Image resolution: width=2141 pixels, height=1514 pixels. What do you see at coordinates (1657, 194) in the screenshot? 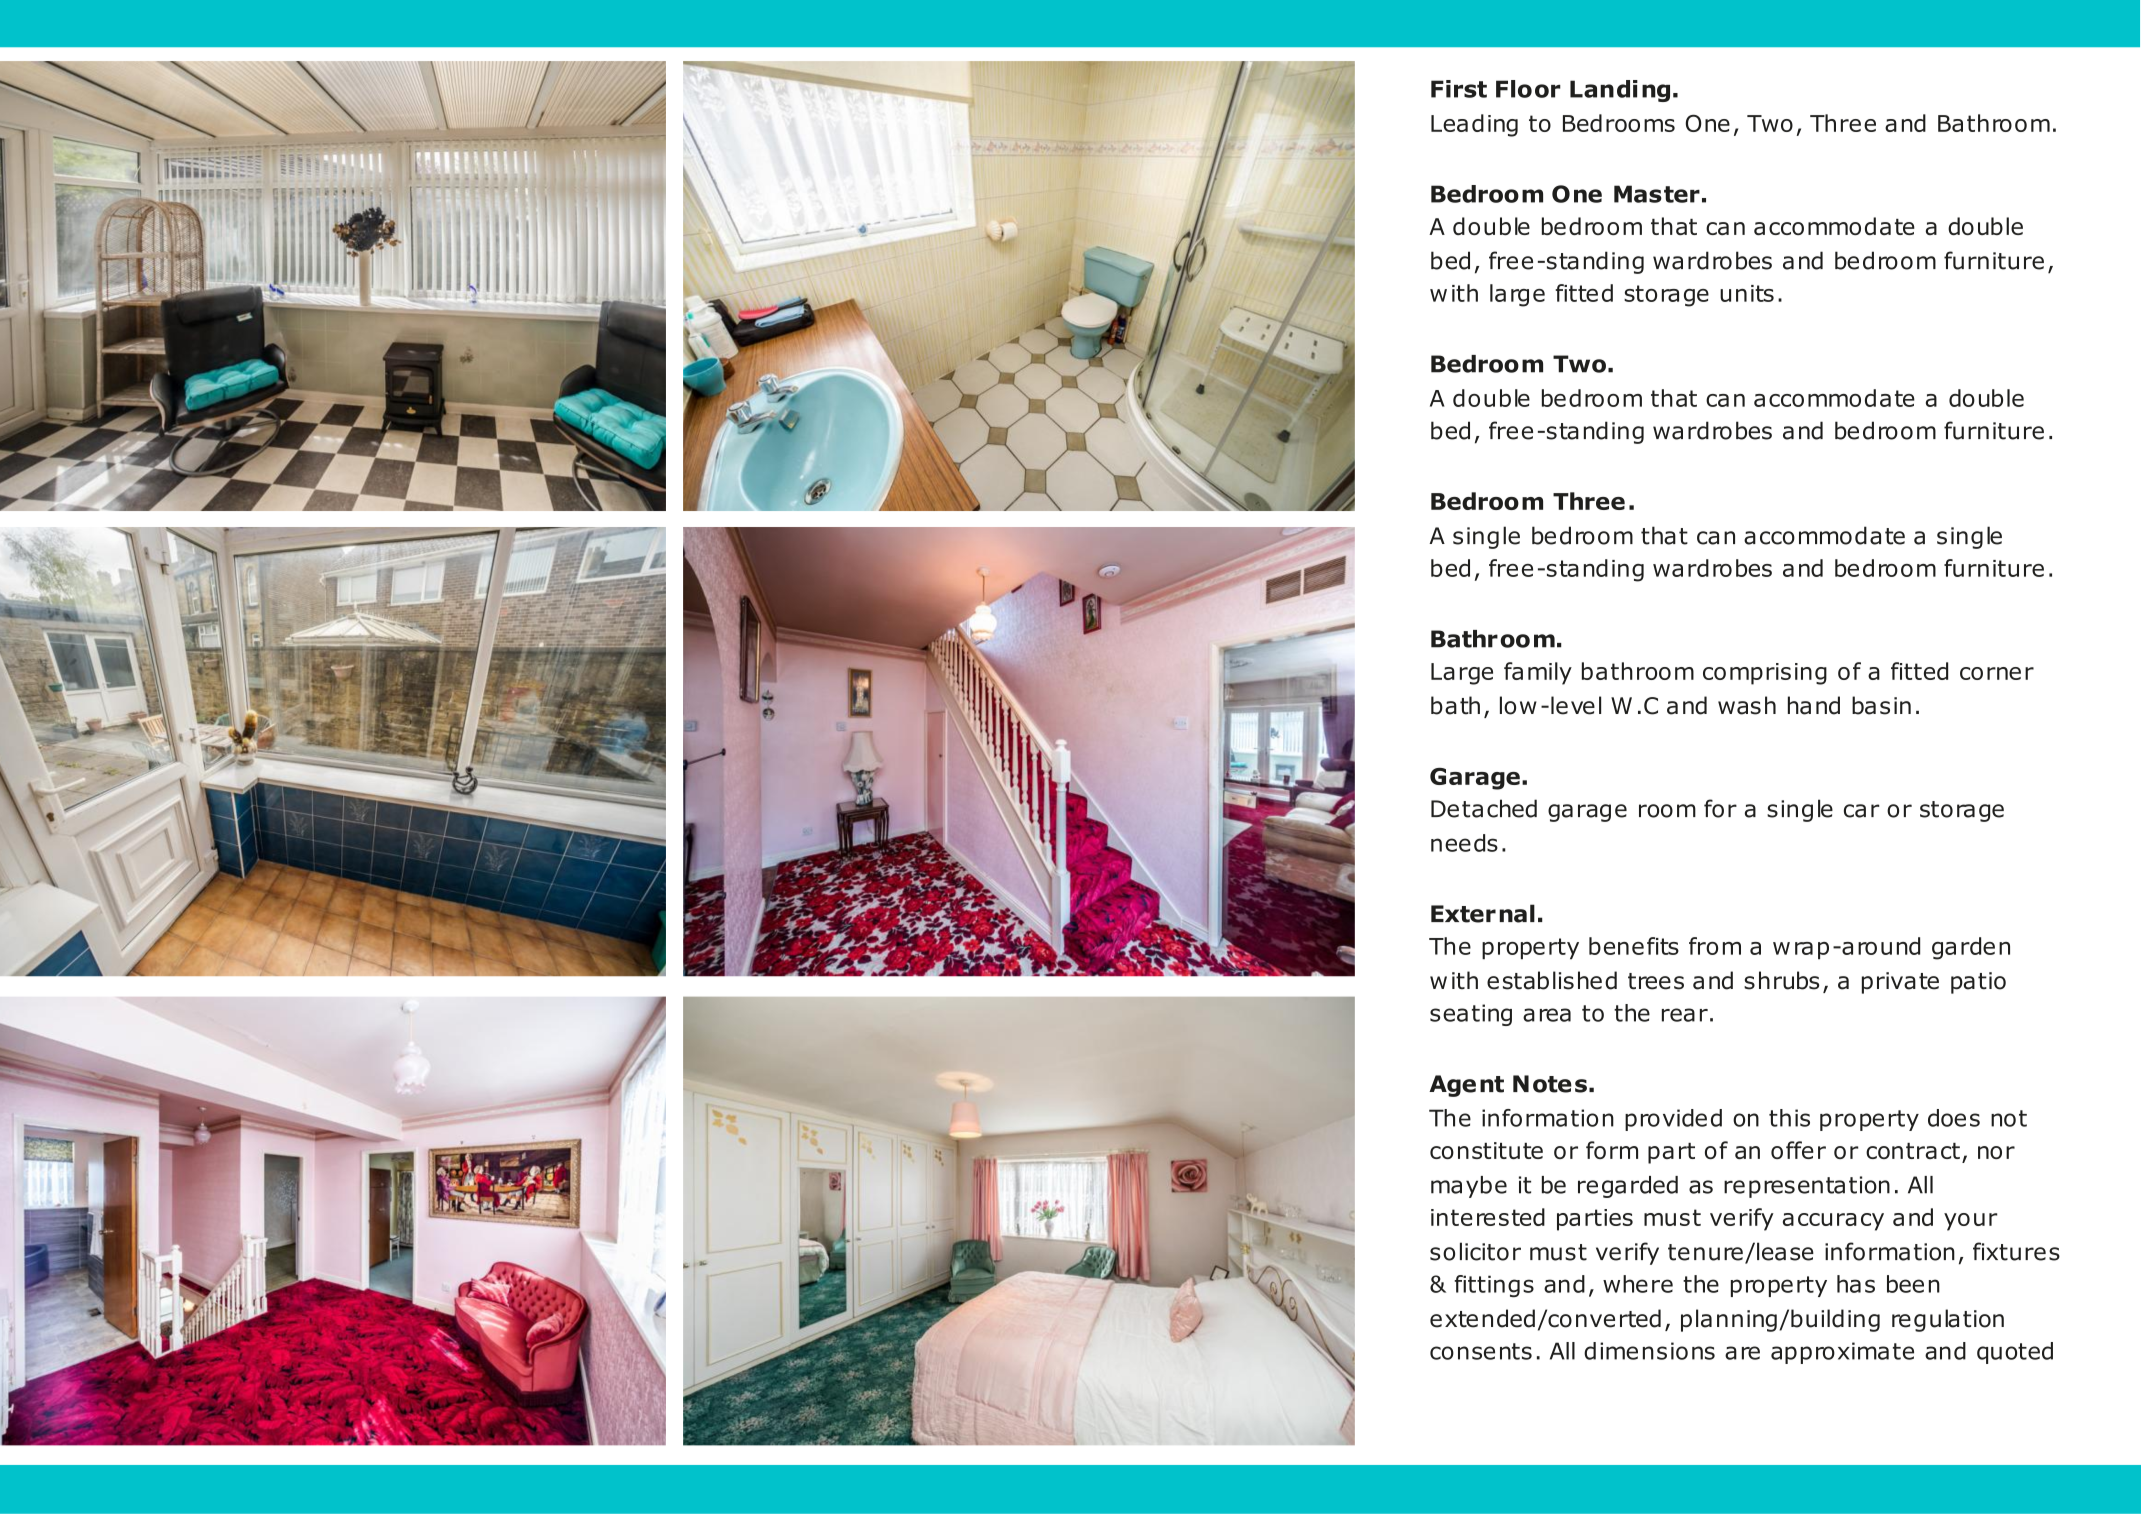
I see `Master` at bounding box center [1657, 194].
